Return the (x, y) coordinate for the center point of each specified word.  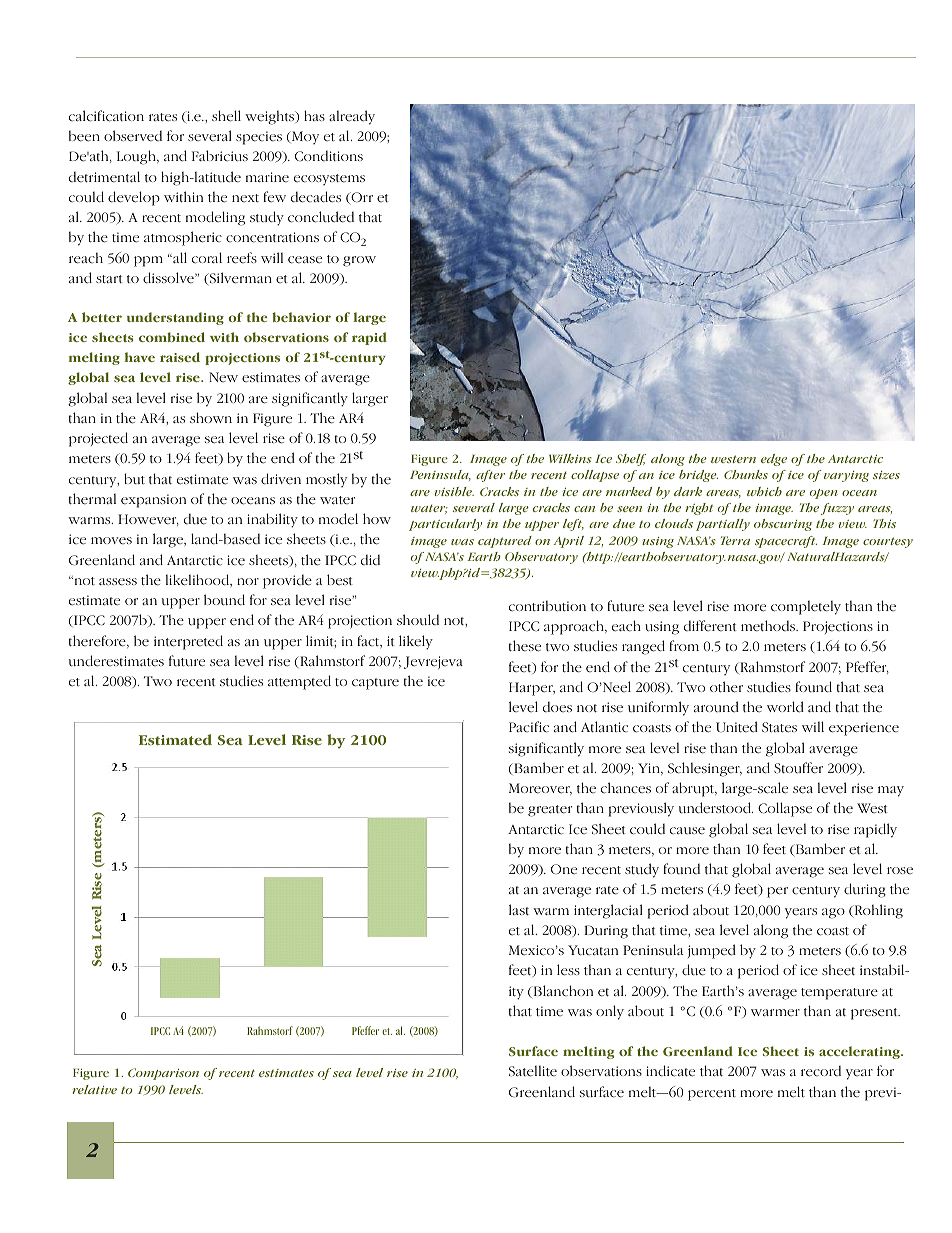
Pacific (529, 727)
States (779, 727)
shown (211, 417)
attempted (299, 682)
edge (774, 460)
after (490, 476)
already (352, 117)
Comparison (163, 1074)
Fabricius (220, 156)
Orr (361, 198)
